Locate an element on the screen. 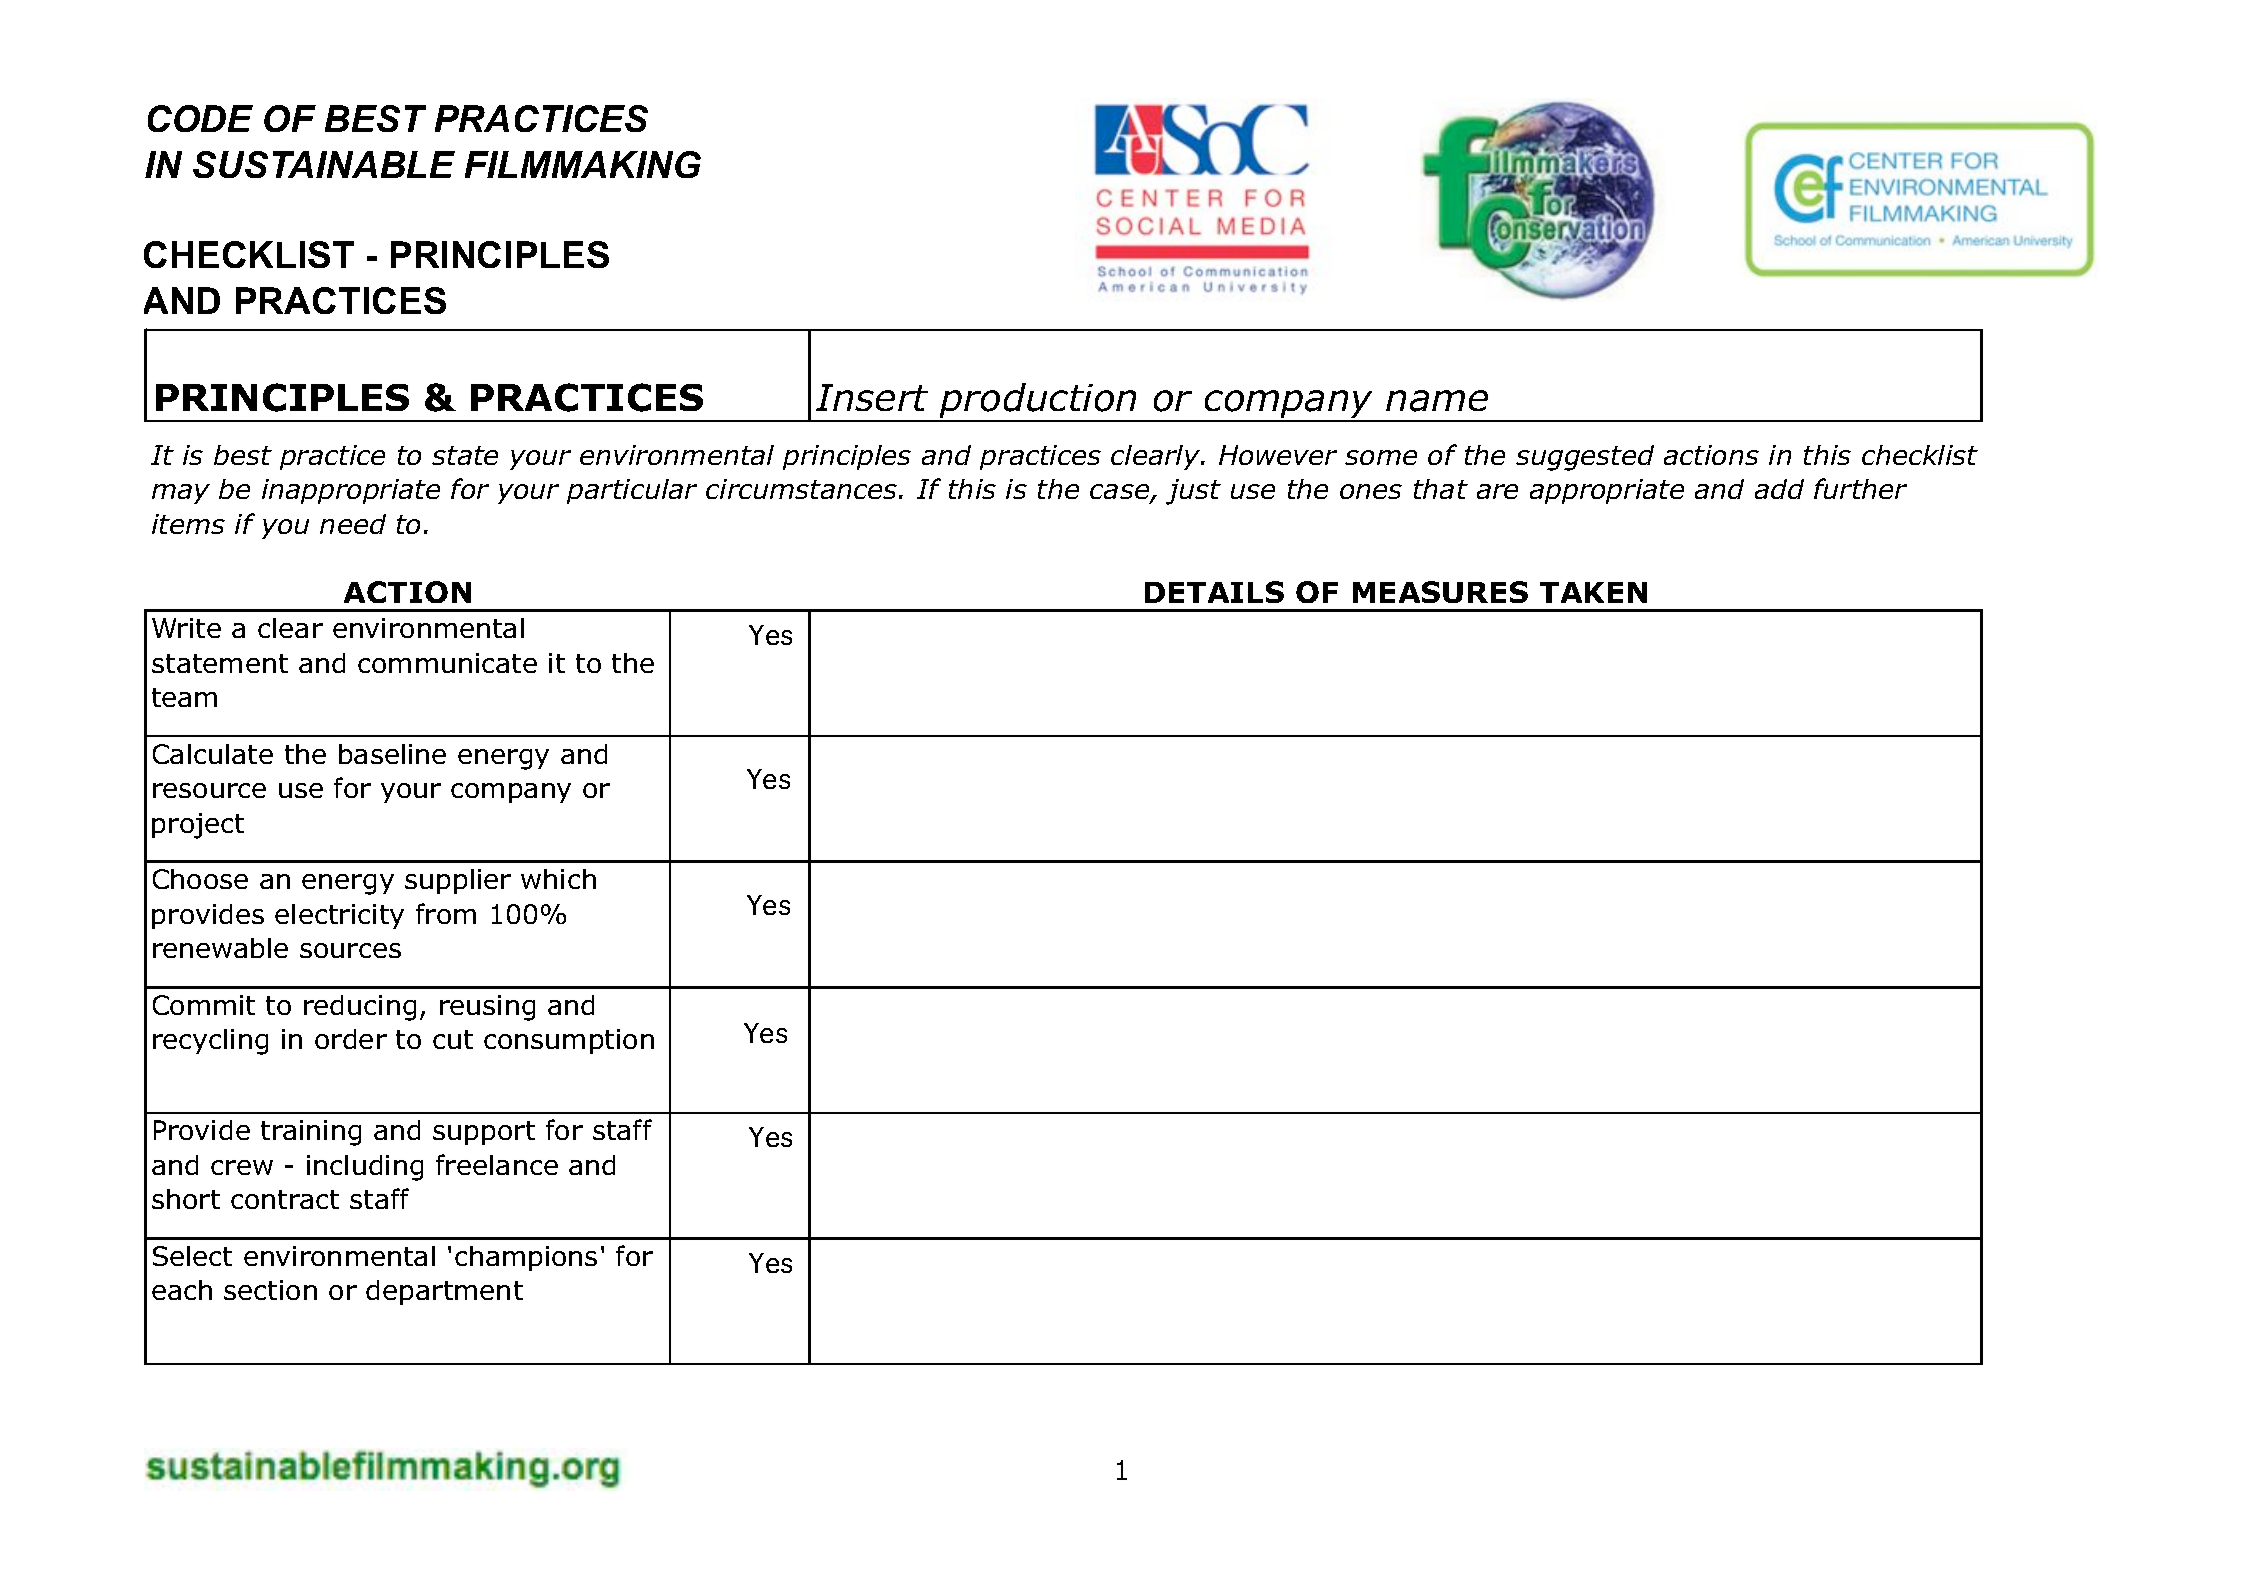 The image size is (2247, 1589). supplier is located at coordinates (458, 881).
